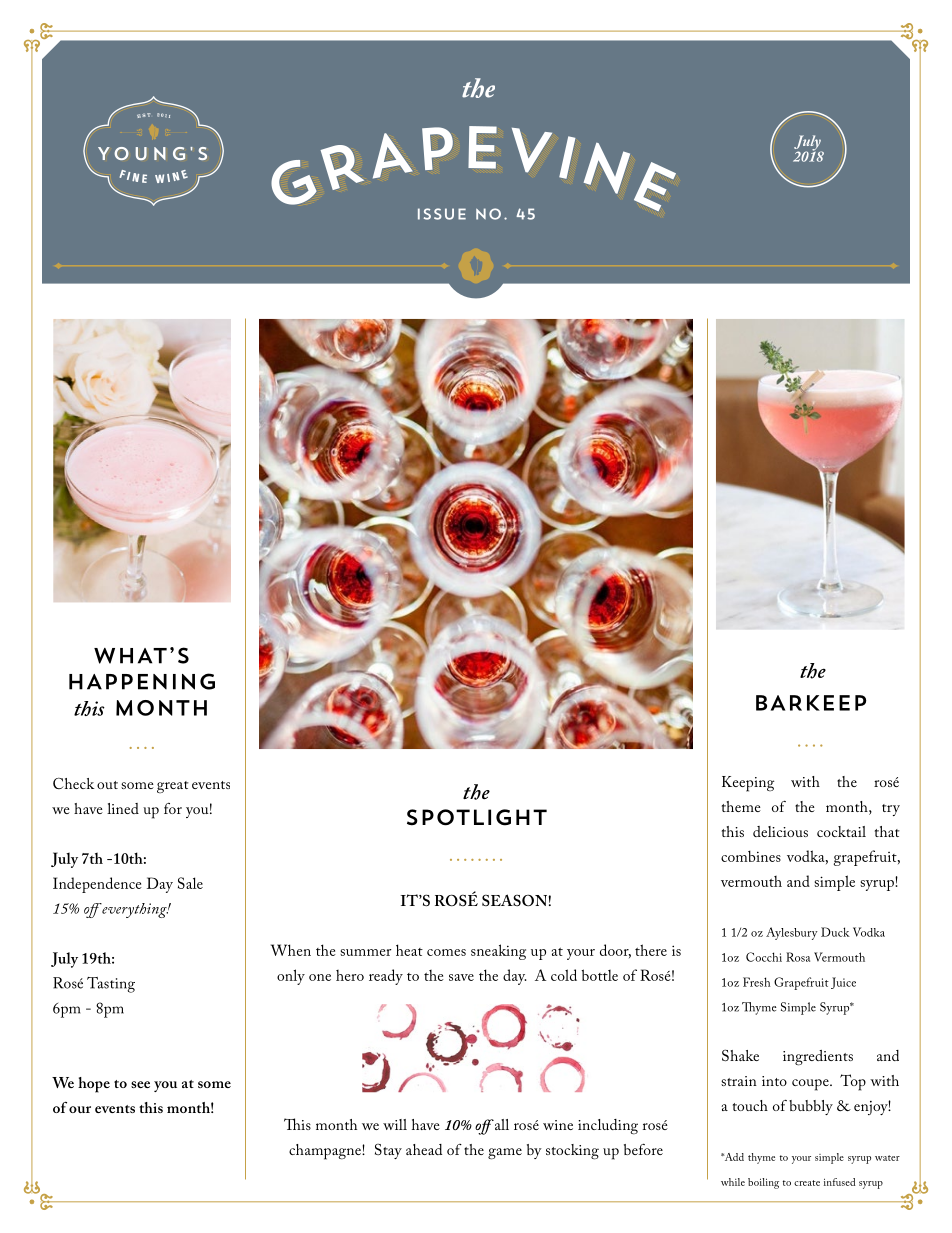 This screenshot has width=952, height=1233. Describe the element at coordinates (74, 783) in the screenshot. I see `Check` at that location.
